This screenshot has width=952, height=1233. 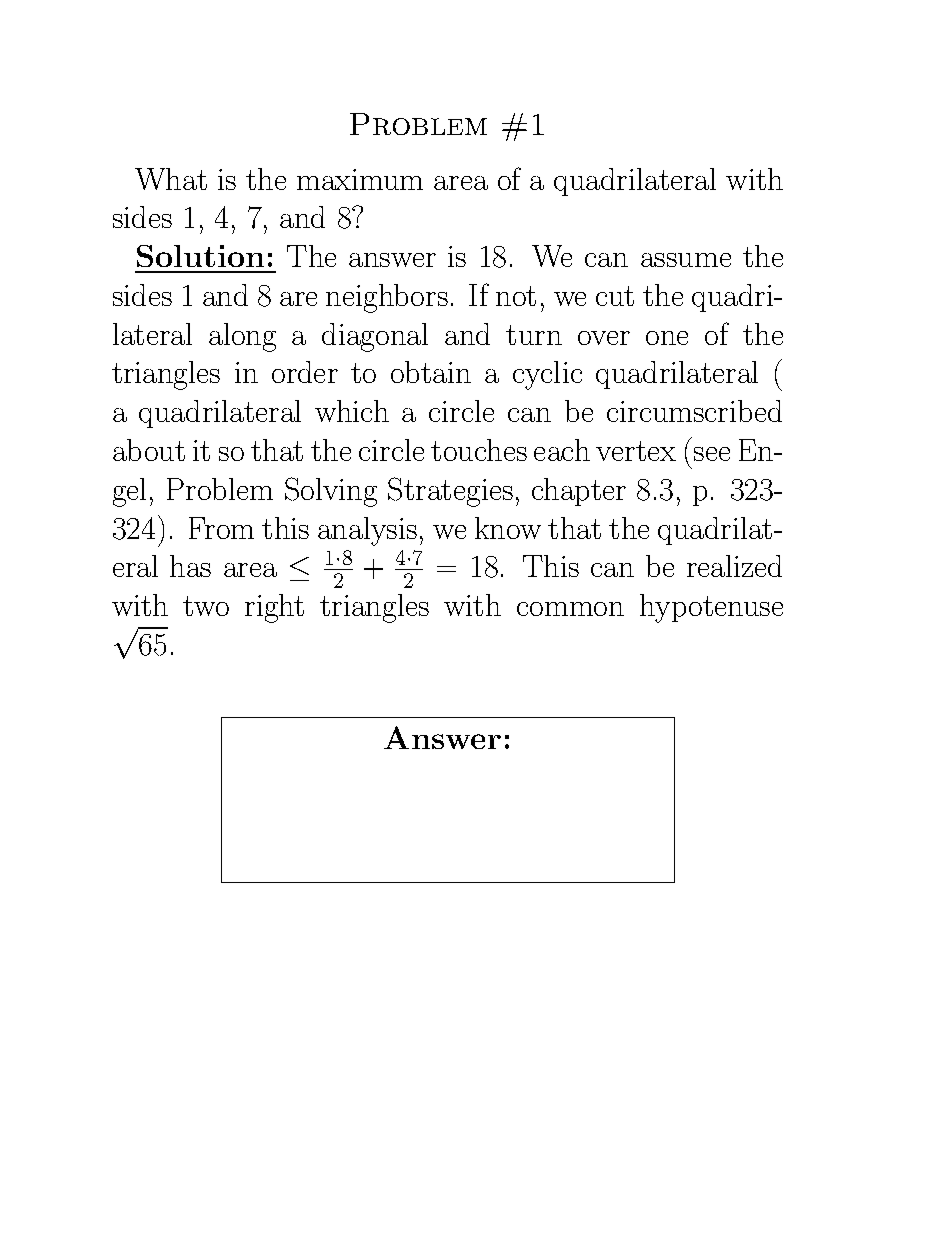 I want to click on From, so click(x=221, y=528).
